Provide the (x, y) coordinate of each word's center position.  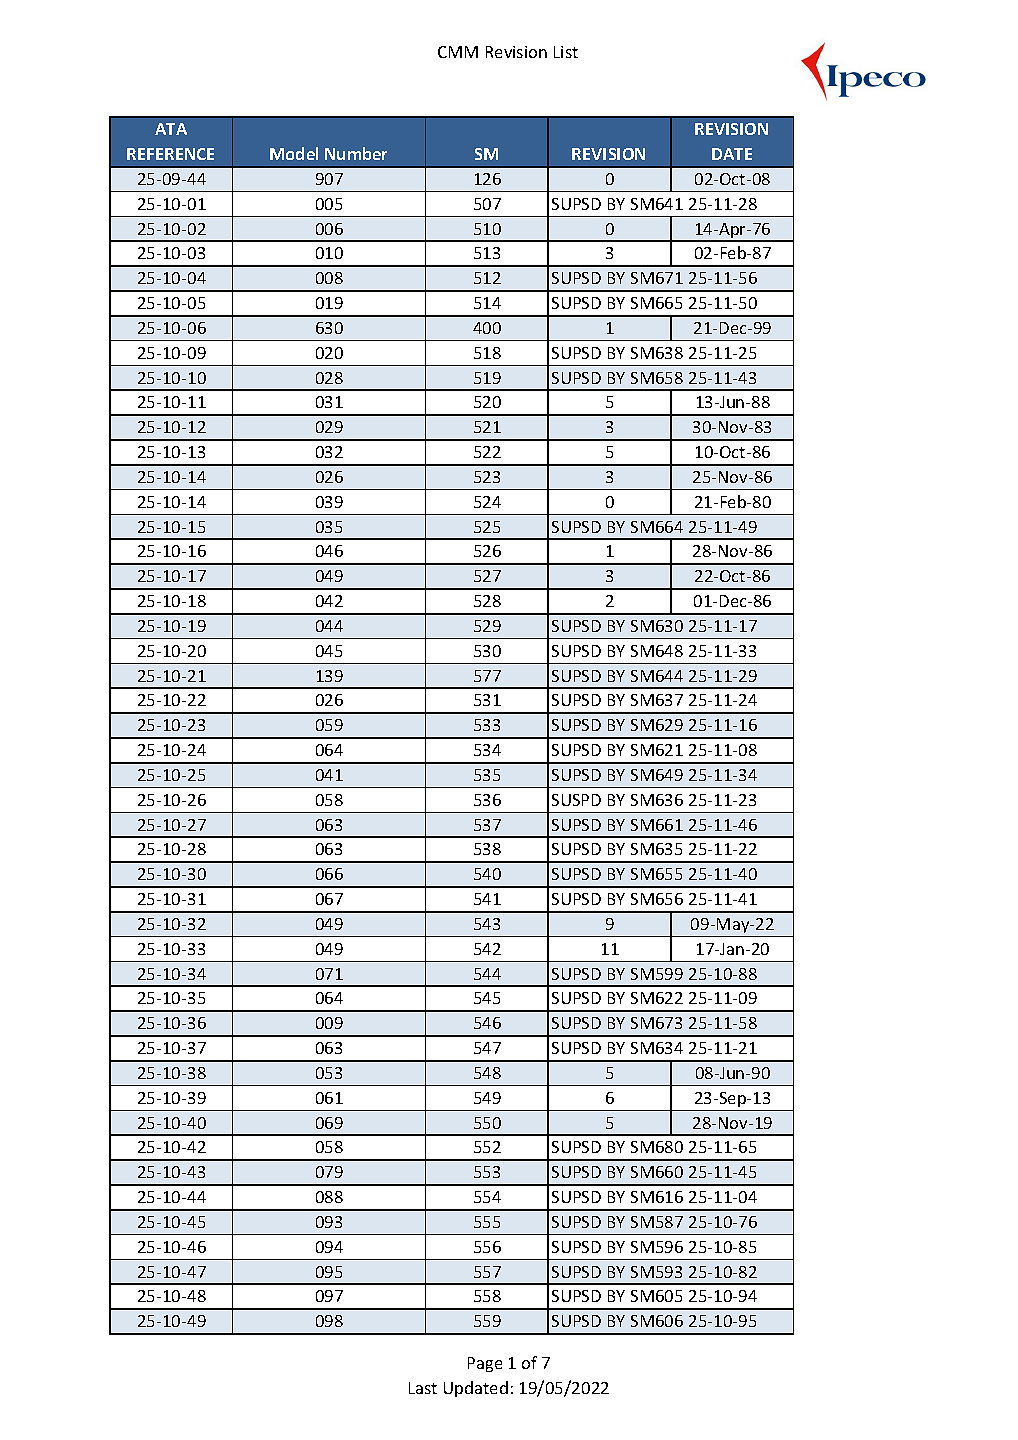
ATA (171, 129)
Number (356, 153)
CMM (458, 52)
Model (294, 153)
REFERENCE (170, 154)
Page (485, 1364)
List (566, 52)
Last (423, 1388)
